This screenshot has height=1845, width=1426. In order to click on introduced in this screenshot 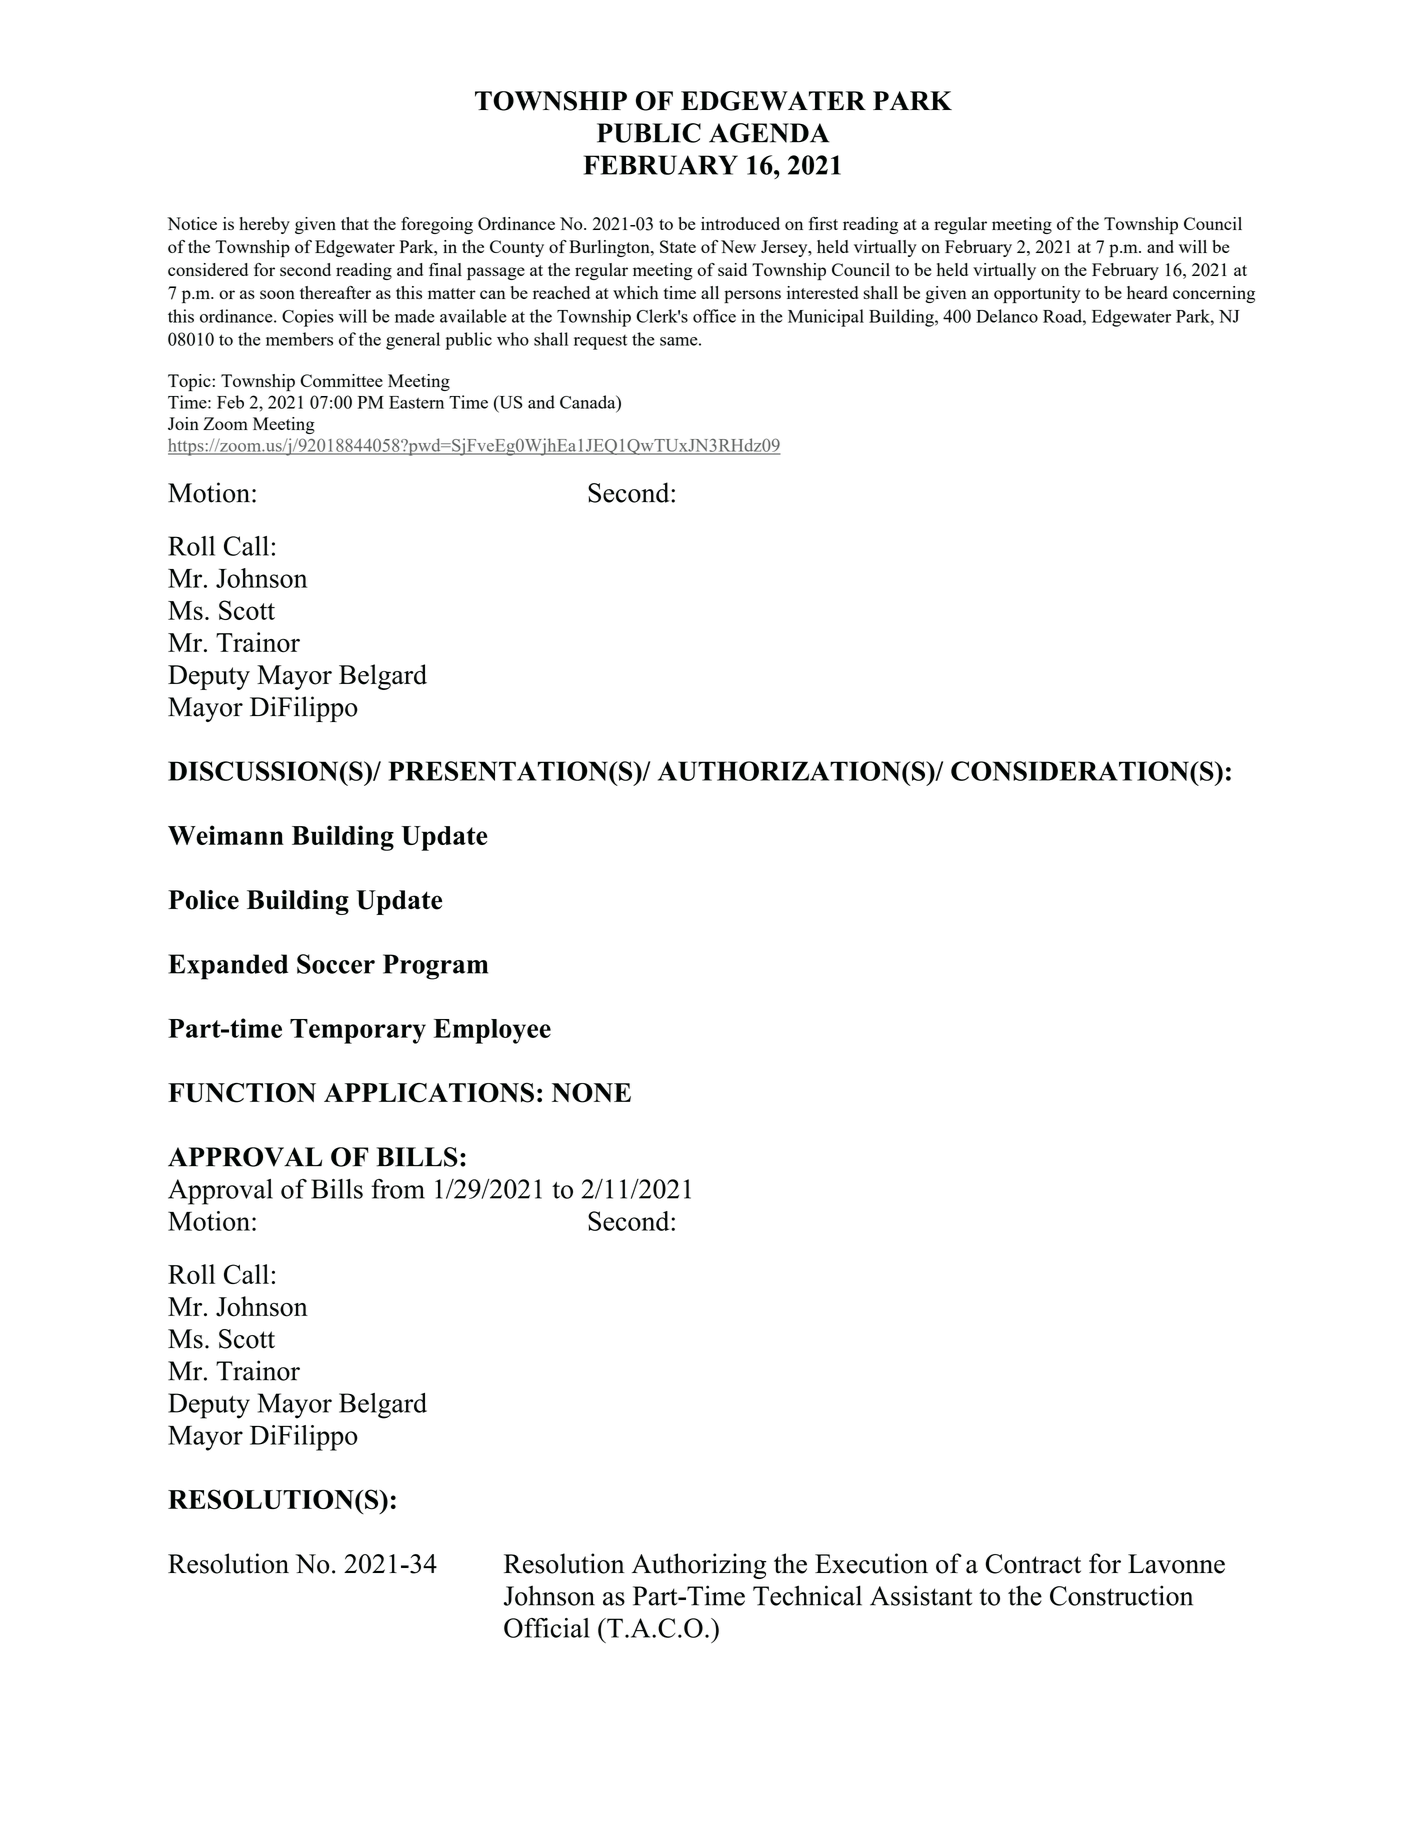, I will do `click(740, 223)`.
